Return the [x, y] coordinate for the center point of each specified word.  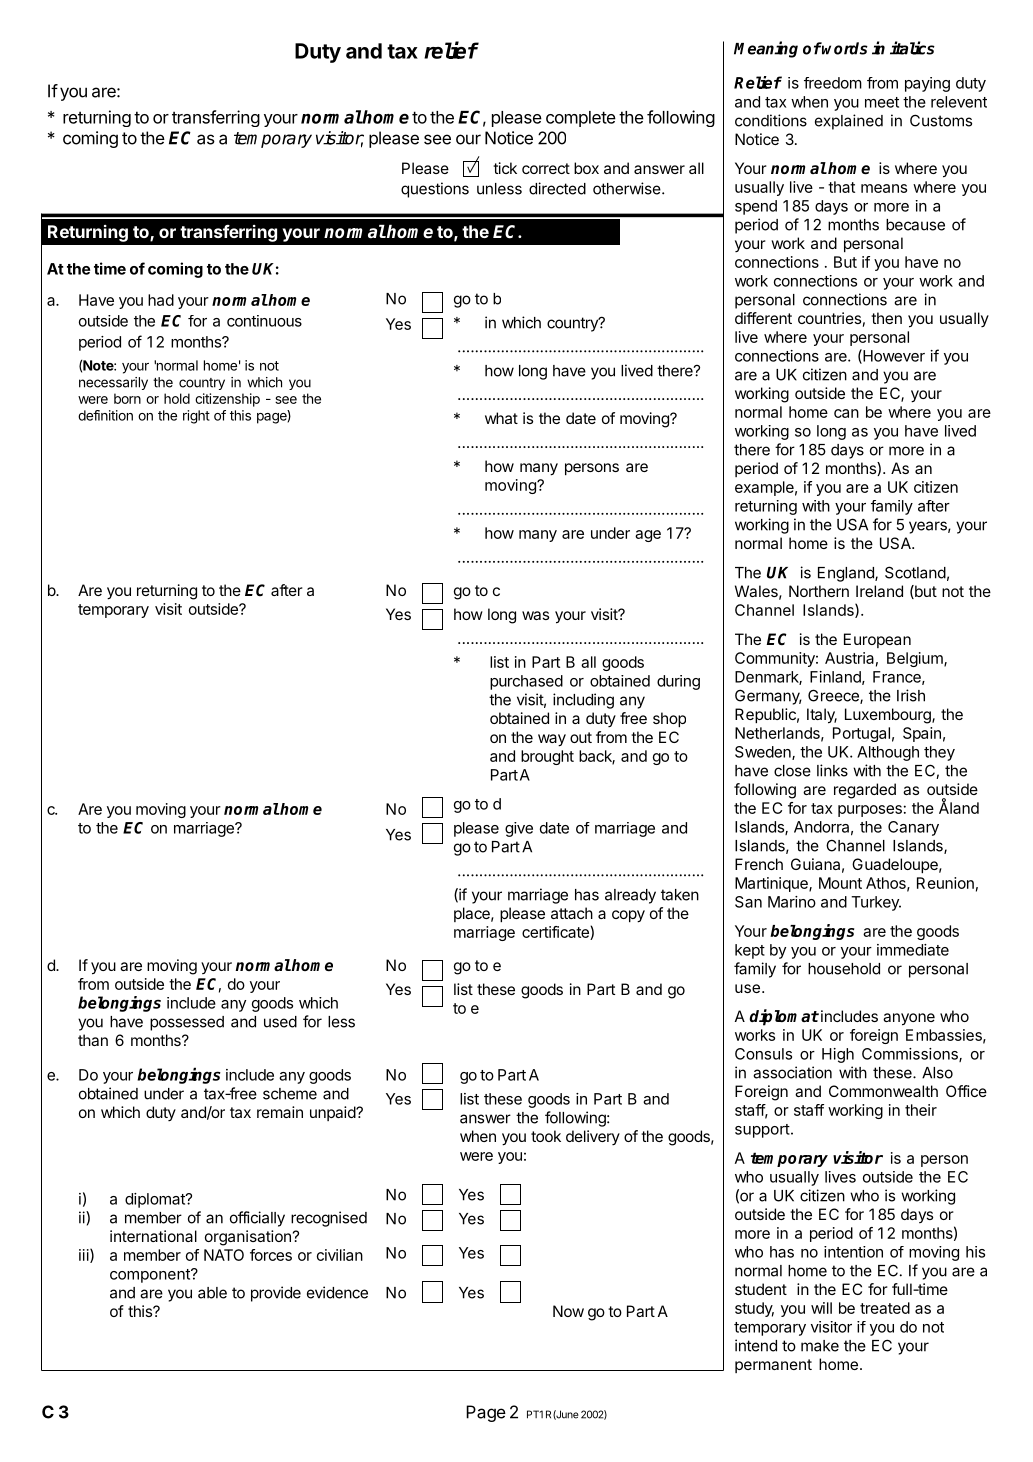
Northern [819, 591]
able [212, 1293]
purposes [870, 811]
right [196, 417]
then [886, 318]
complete [581, 119]
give [519, 829]
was [535, 615]
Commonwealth [883, 1091]
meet [882, 102]
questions [435, 190]
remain [280, 1112]
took [546, 1136]
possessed [187, 1023]
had [161, 300]
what [501, 418]
